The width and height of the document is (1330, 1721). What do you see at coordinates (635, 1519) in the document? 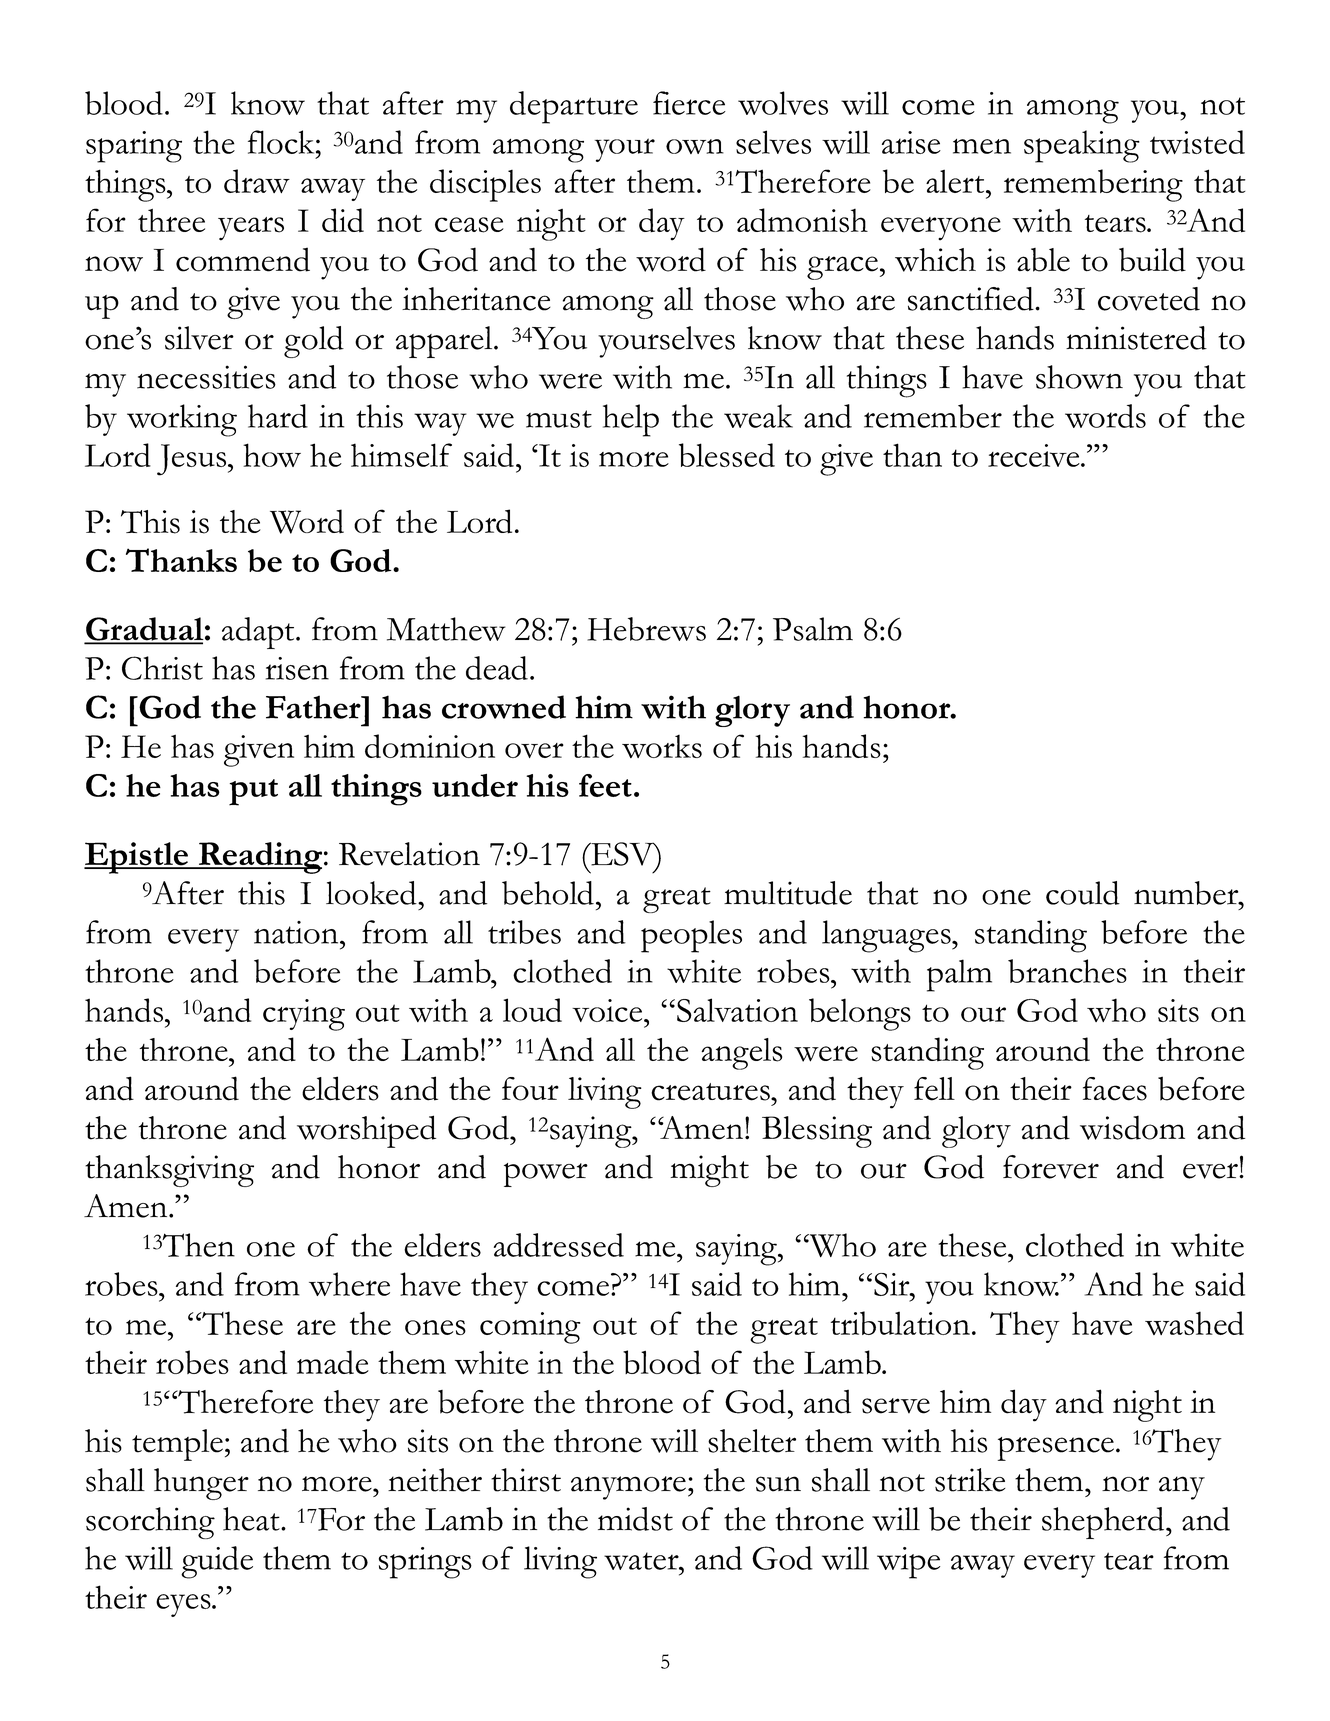
I see `midst` at bounding box center [635, 1519].
